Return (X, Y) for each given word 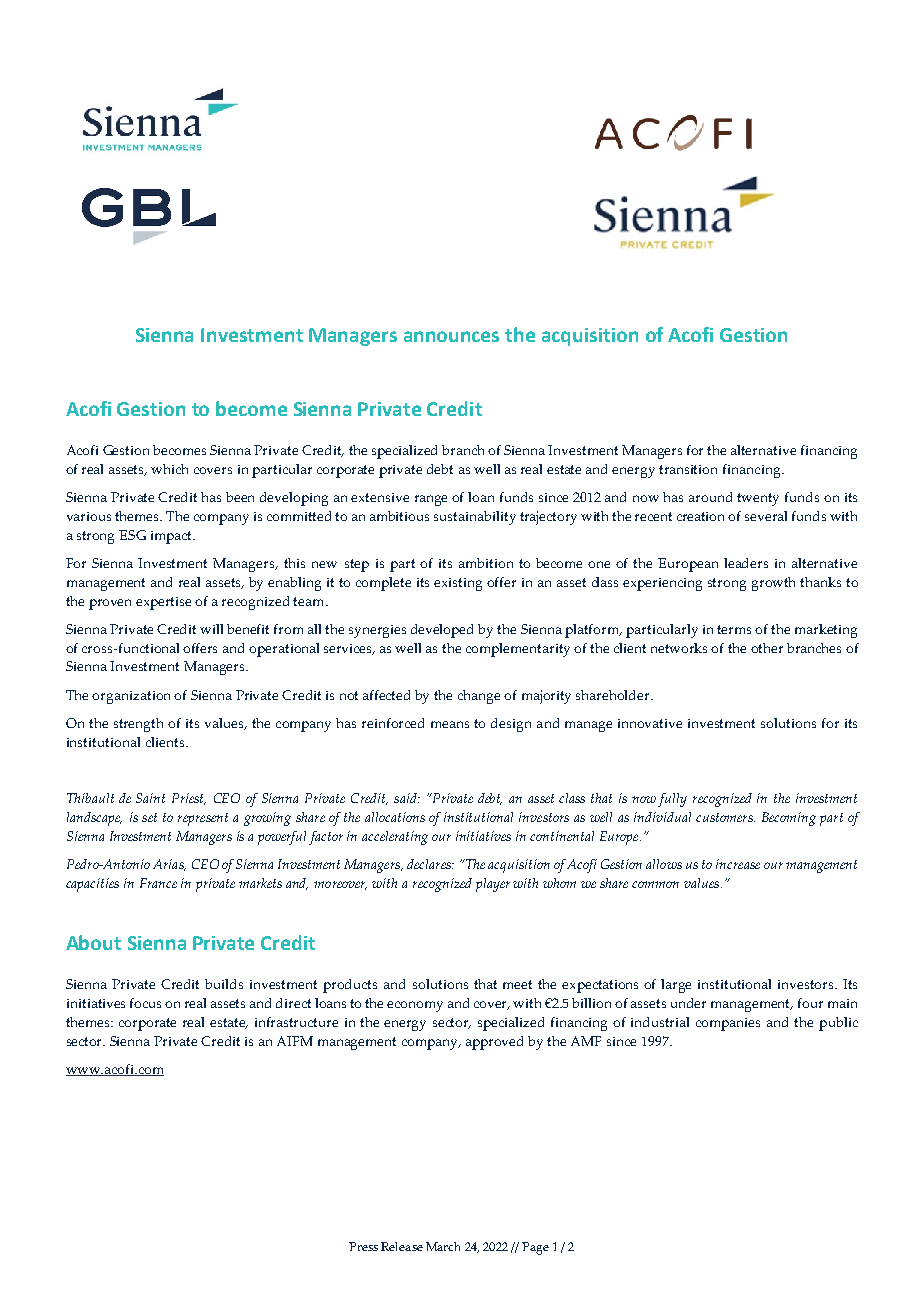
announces (451, 336)
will (211, 629)
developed (442, 631)
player (493, 885)
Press (363, 1246)
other (767, 648)
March (443, 1246)
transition (688, 469)
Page (535, 1248)
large (676, 986)
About (93, 942)
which (169, 469)
